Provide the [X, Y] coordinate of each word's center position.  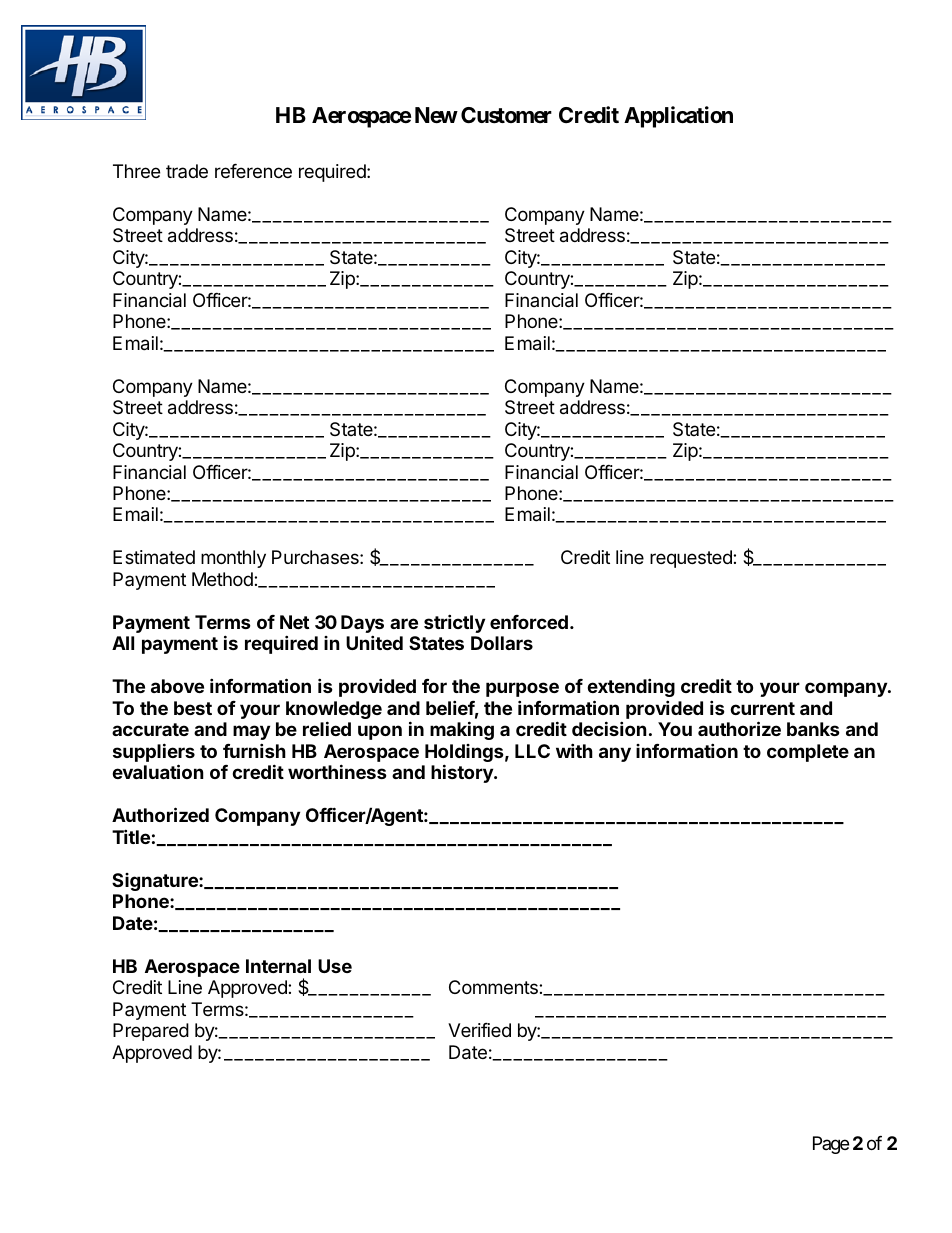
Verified [479, 1030]
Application [678, 117]
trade [187, 171]
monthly [233, 559]
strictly [454, 623]
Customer [506, 115]
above [177, 686]
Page [831, 1145]
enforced [529, 622]
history [463, 773]
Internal [278, 966]
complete [808, 753]
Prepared [151, 1032]
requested [692, 559]
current [762, 708]
